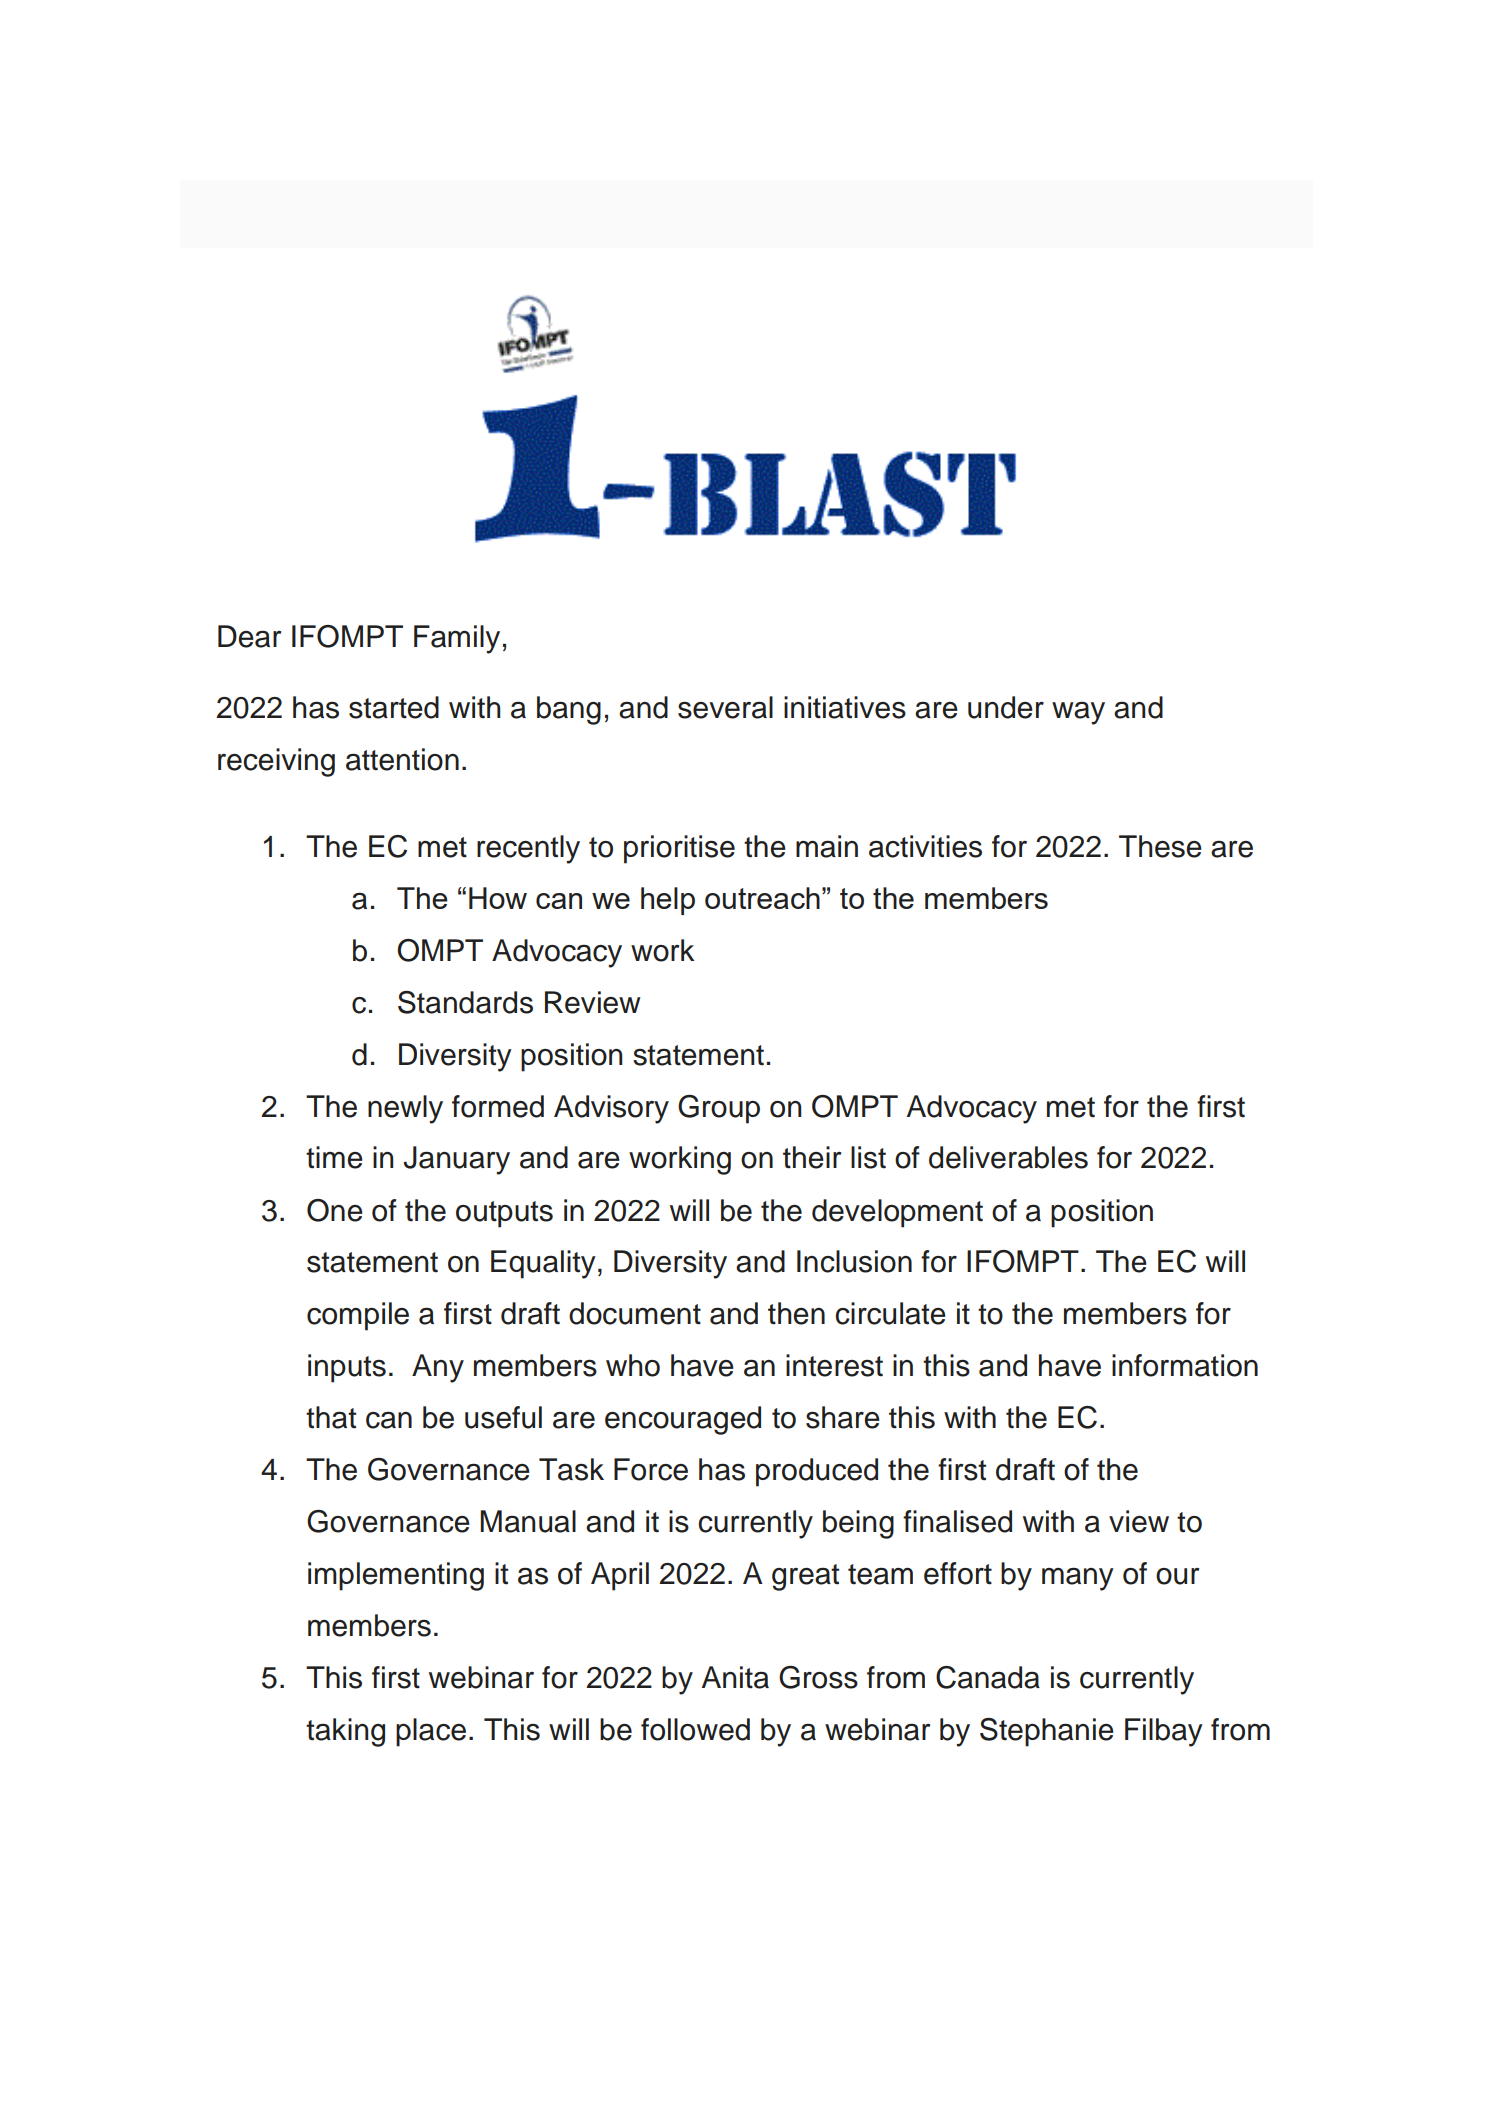 This screenshot has width=1493, height=2112. I want to click on started, so click(394, 707).
